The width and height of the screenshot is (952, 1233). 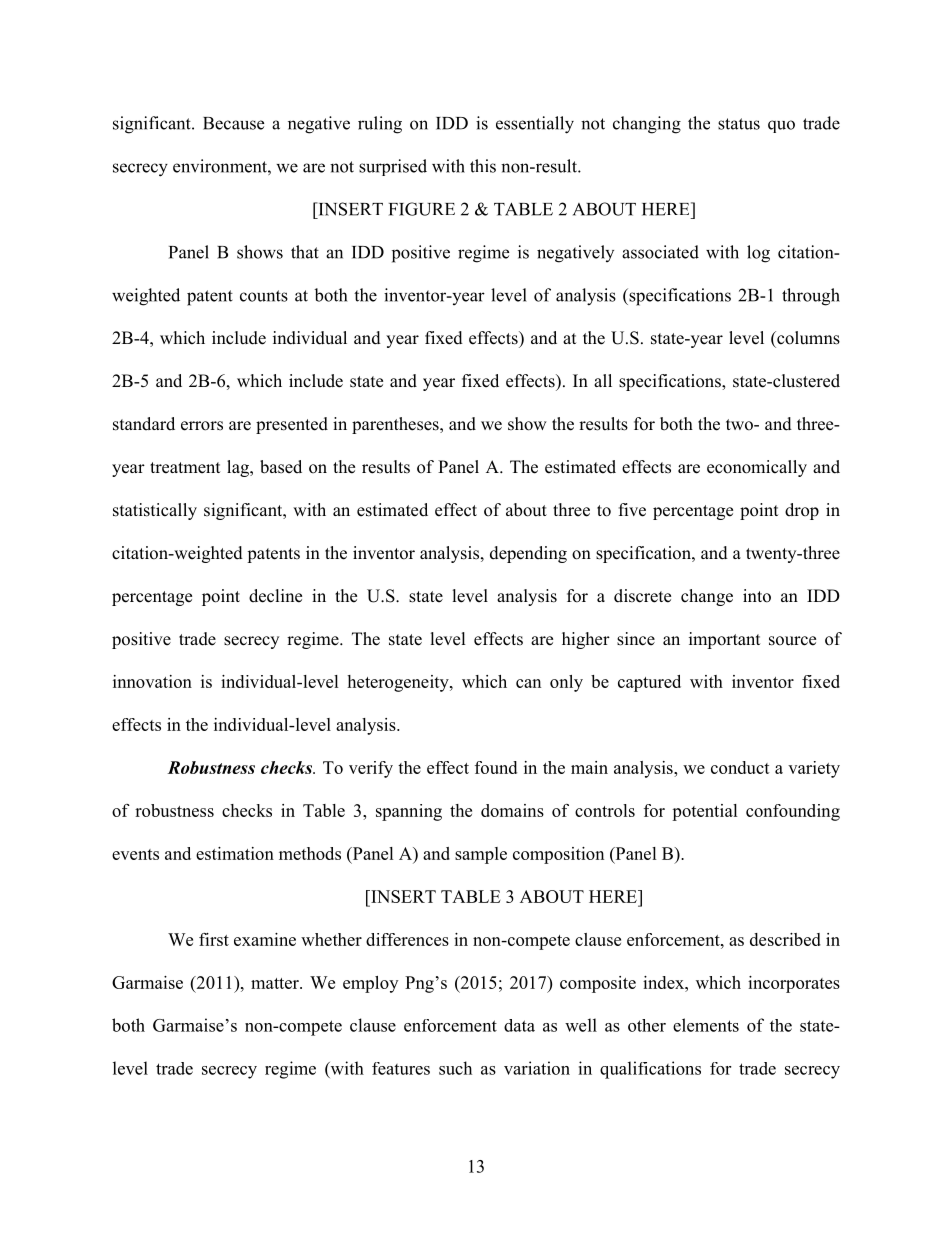 I want to click on Because, so click(x=233, y=123).
